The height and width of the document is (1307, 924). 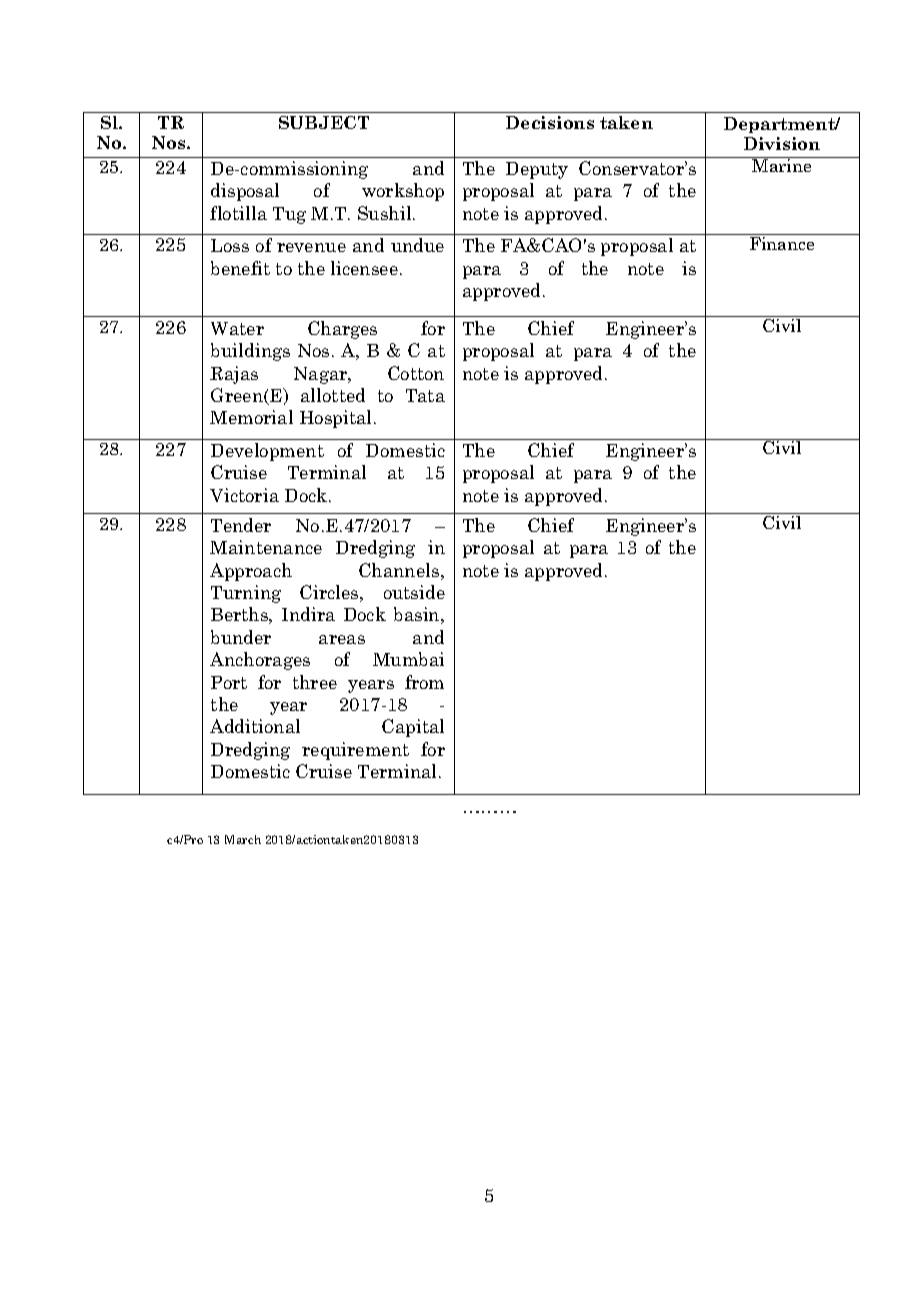 I want to click on Decisions, so click(x=550, y=122).
